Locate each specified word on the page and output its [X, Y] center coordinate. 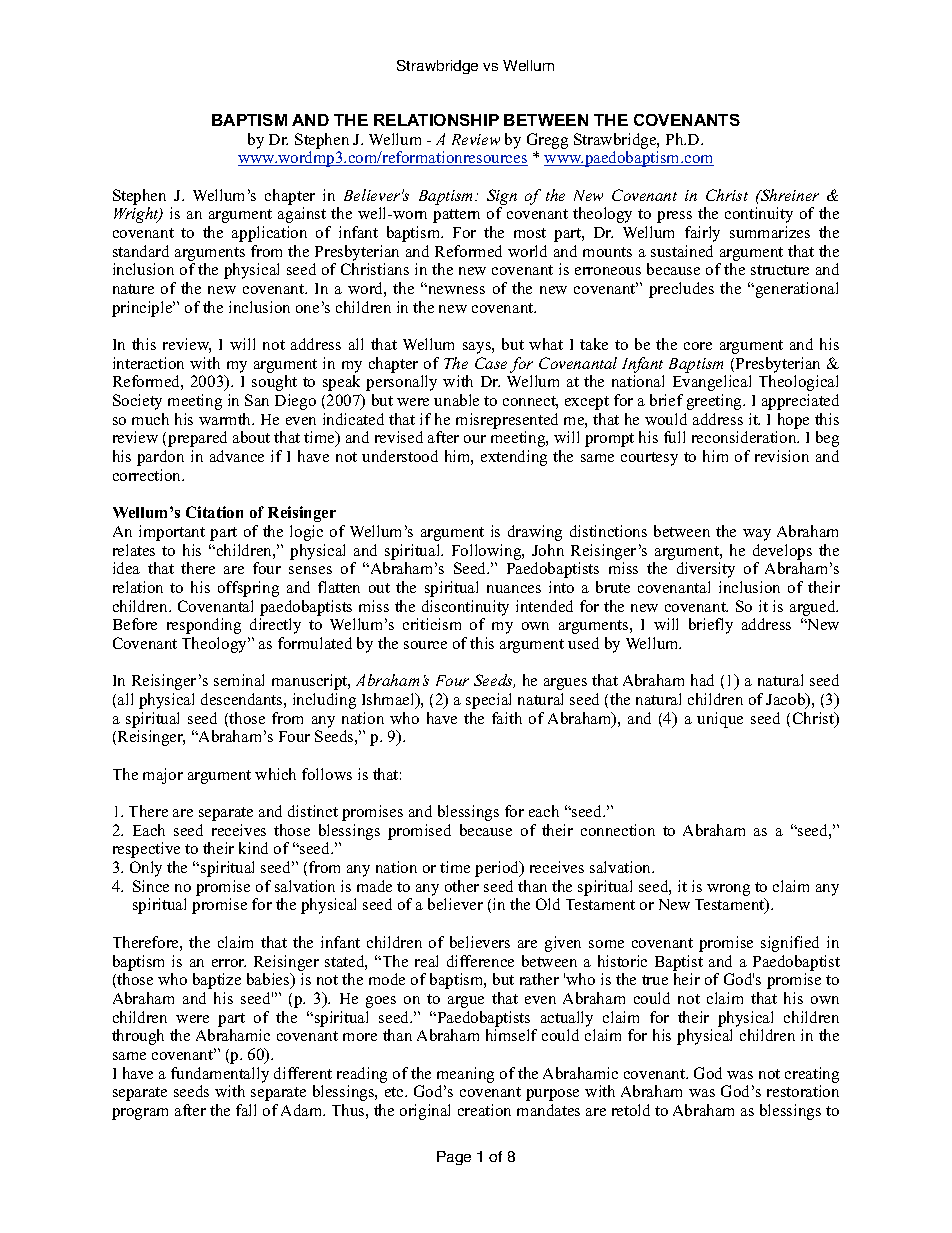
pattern [456, 216]
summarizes [770, 232]
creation [484, 1110]
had [702, 680]
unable [456, 400]
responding [204, 626]
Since [151, 886]
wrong [728, 890]
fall [246, 1110]
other [462, 886]
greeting [716, 402]
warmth [226, 419]
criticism [432, 624]
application [269, 234]
